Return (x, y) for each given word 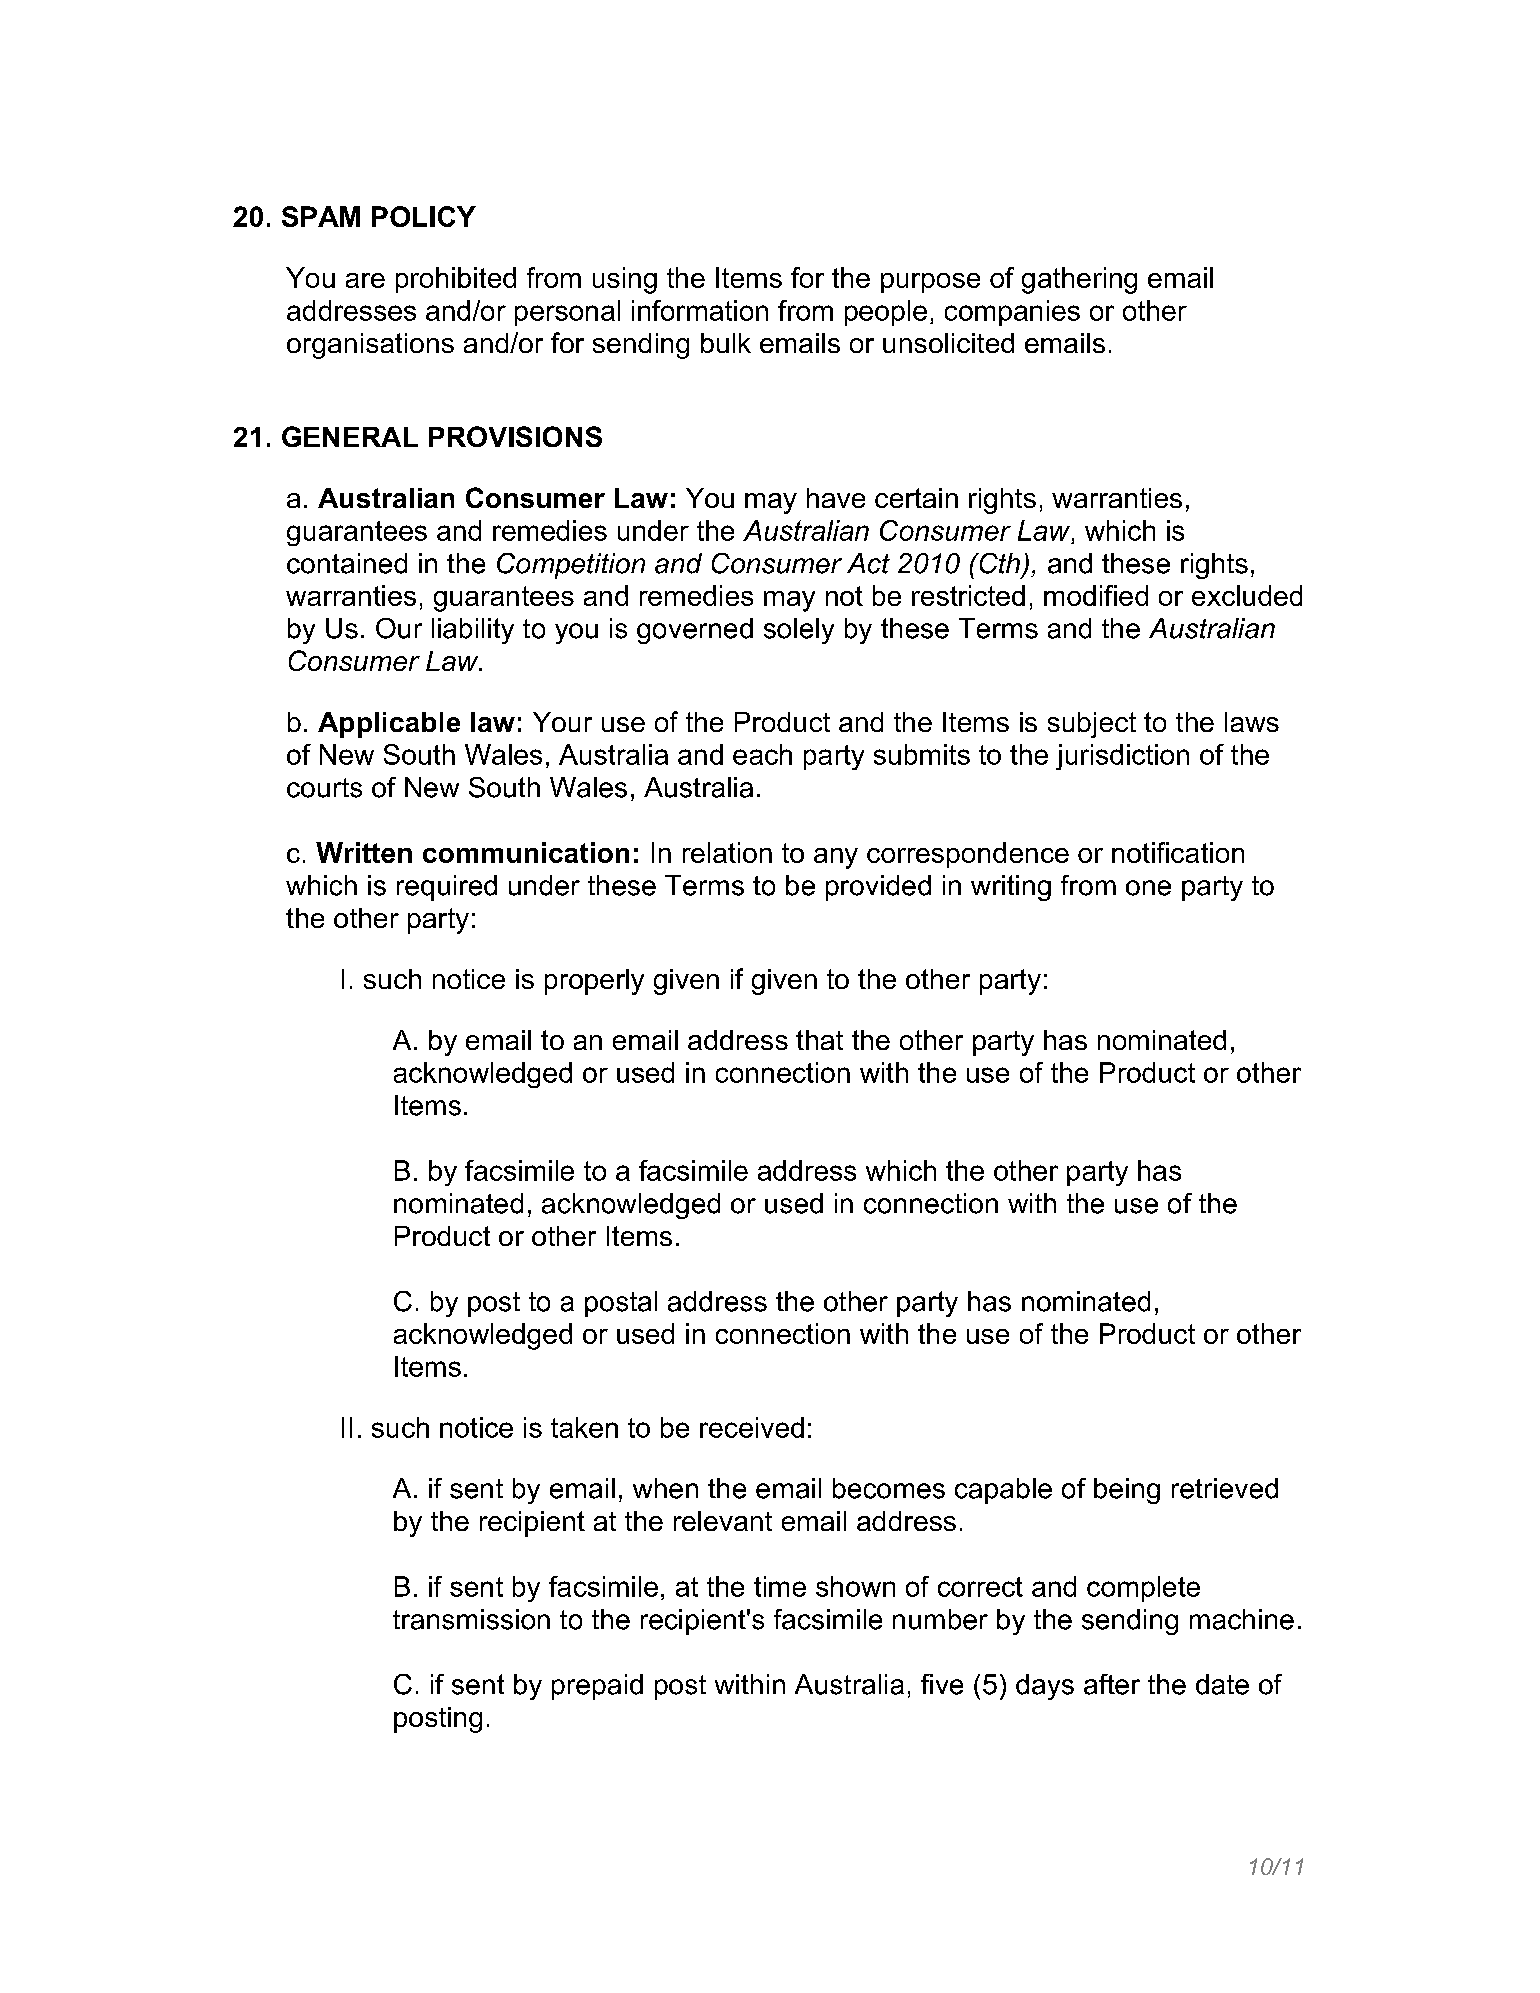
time (780, 1586)
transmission (471, 1619)
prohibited (456, 280)
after (1112, 1684)
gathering (1079, 280)
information (700, 310)
